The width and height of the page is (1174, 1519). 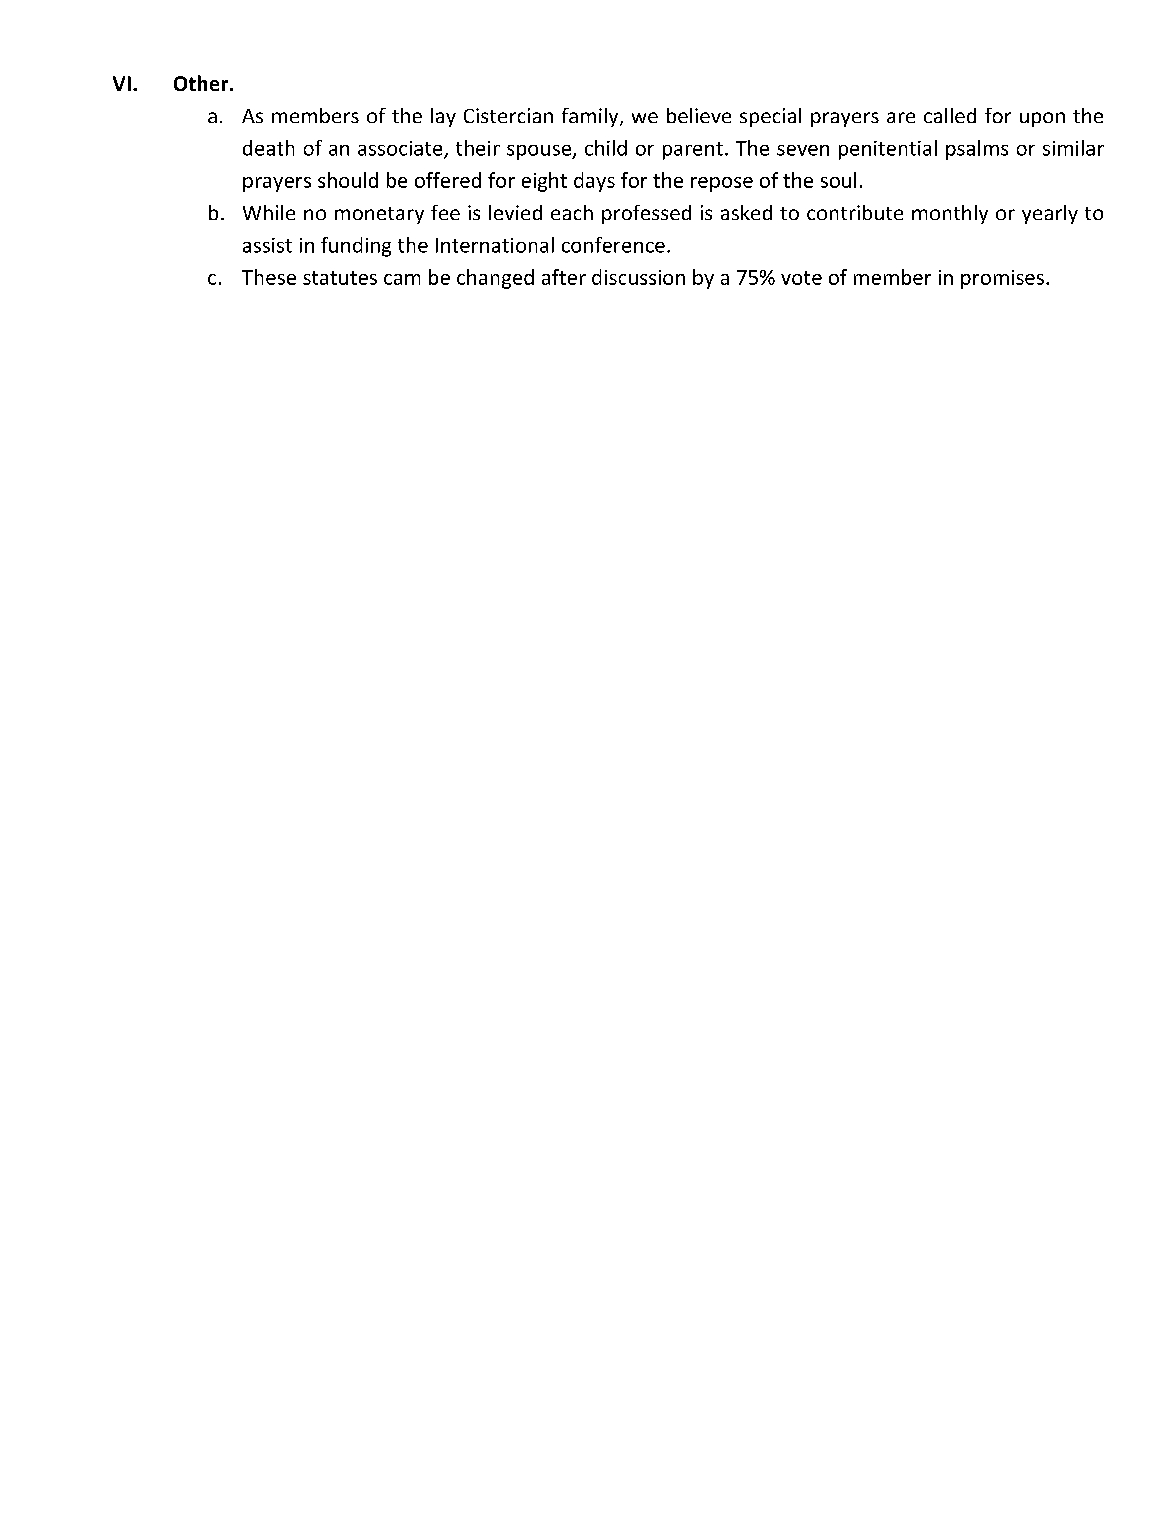 I want to click on promises, so click(x=1002, y=279).
